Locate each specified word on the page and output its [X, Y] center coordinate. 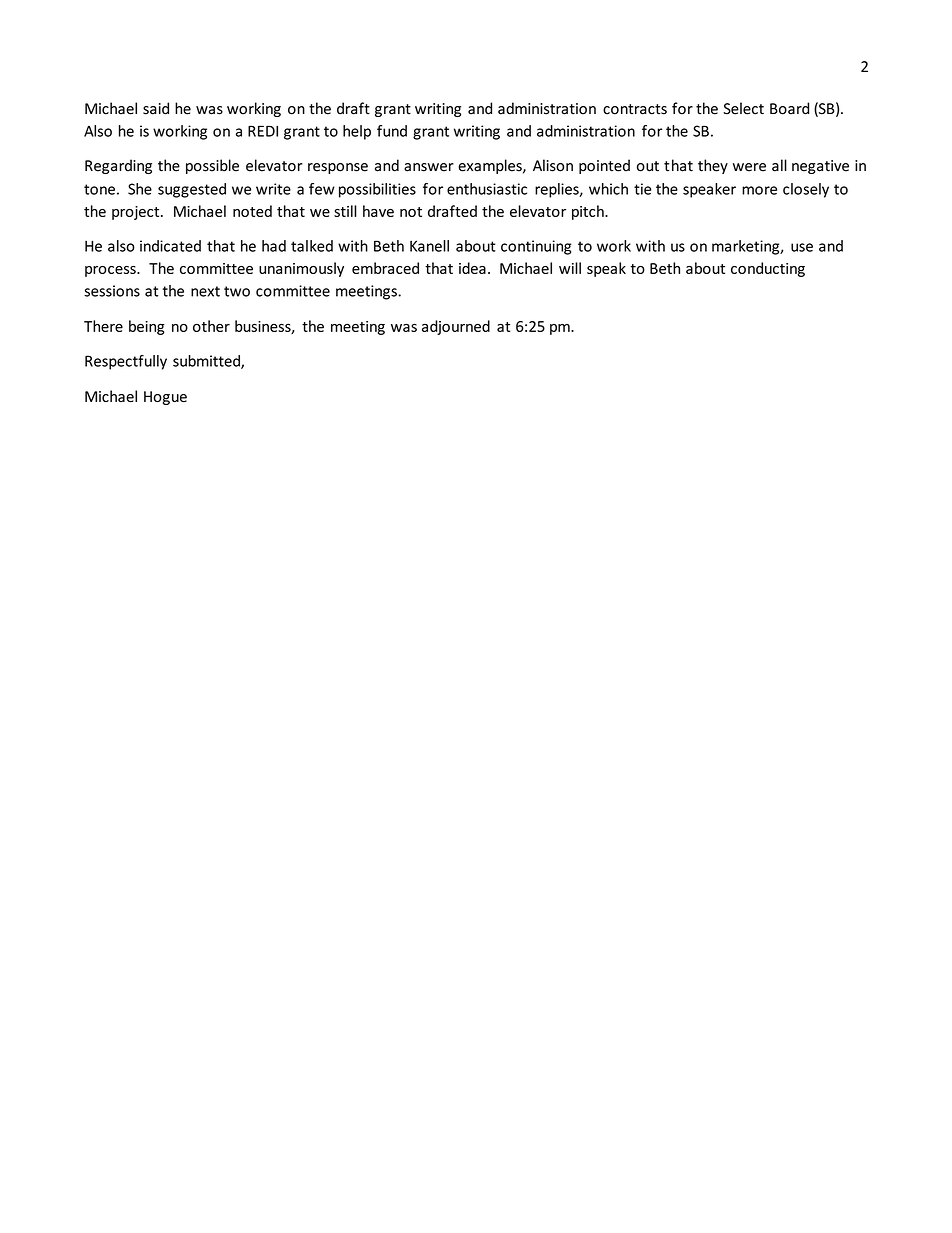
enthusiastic [487, 189]
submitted [207, 362]
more [759, 190]
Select [743, 108]
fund [392, 131]
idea [472, 268]
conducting [768, 269]
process [111, 271]
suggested [192, 190]
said [156, 108]
